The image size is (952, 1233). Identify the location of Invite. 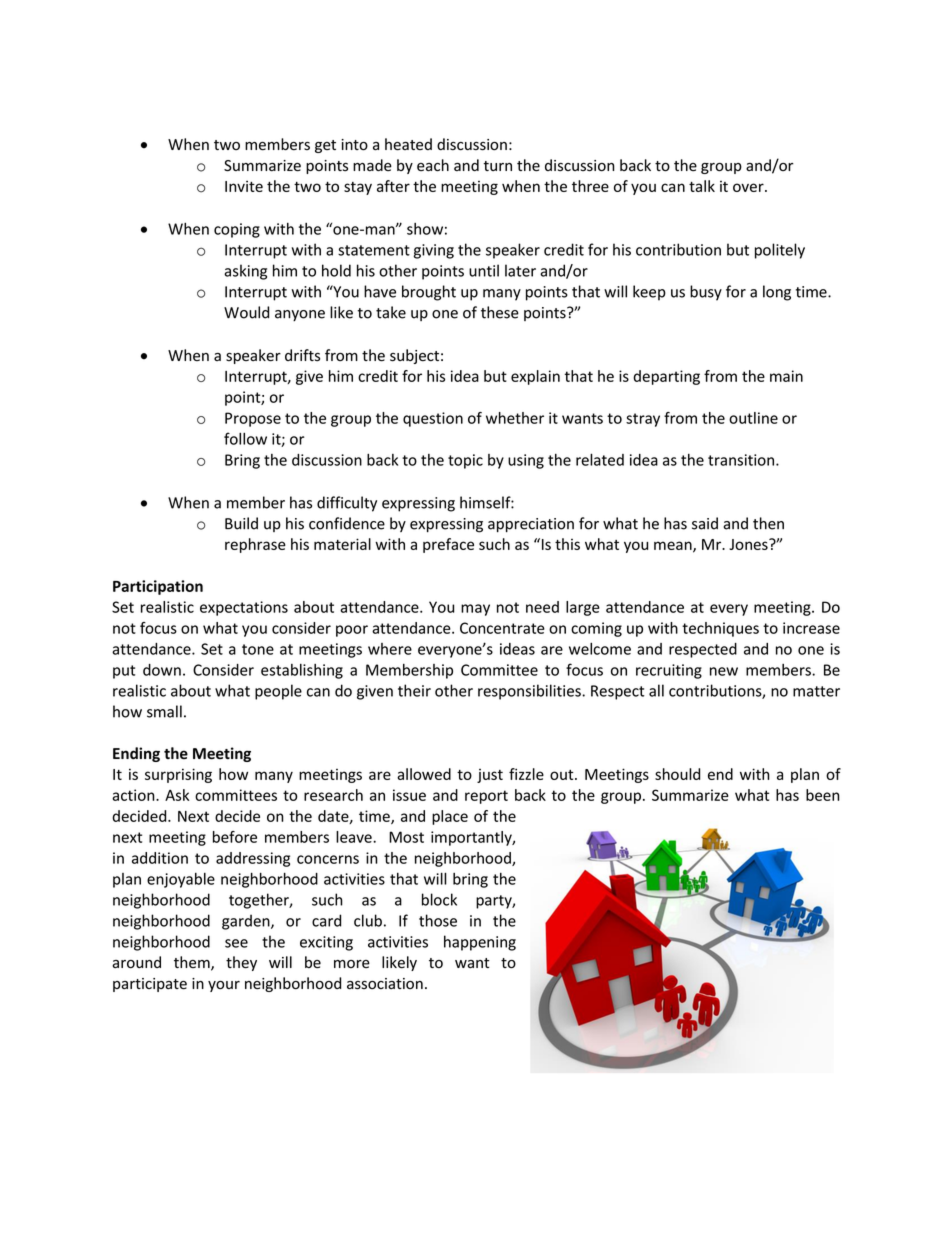
(244, 186).
